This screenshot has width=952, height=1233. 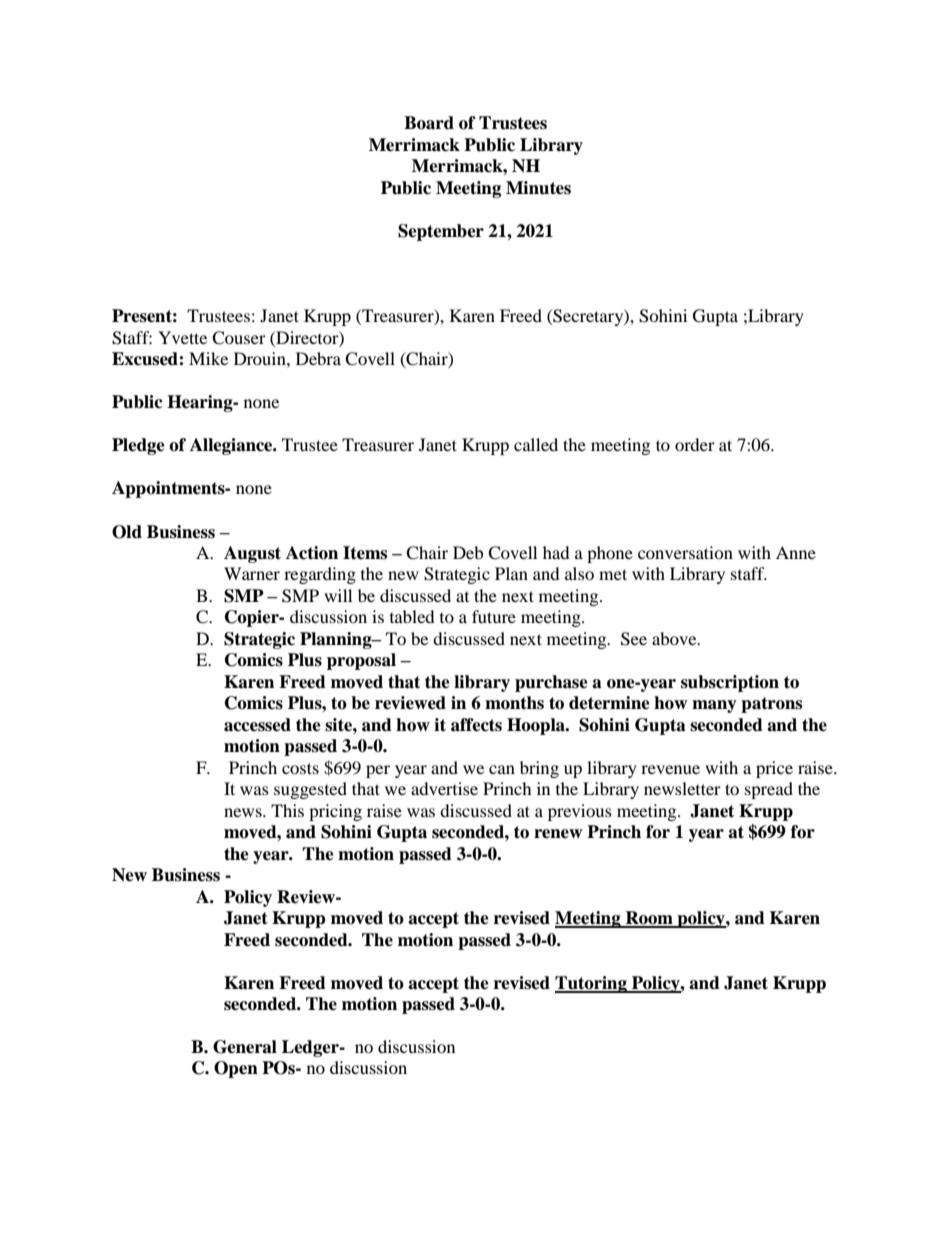 What do you see at coordinates (714, 706) in the screenshot?
I see `many` at bounding box center [714, 706].
